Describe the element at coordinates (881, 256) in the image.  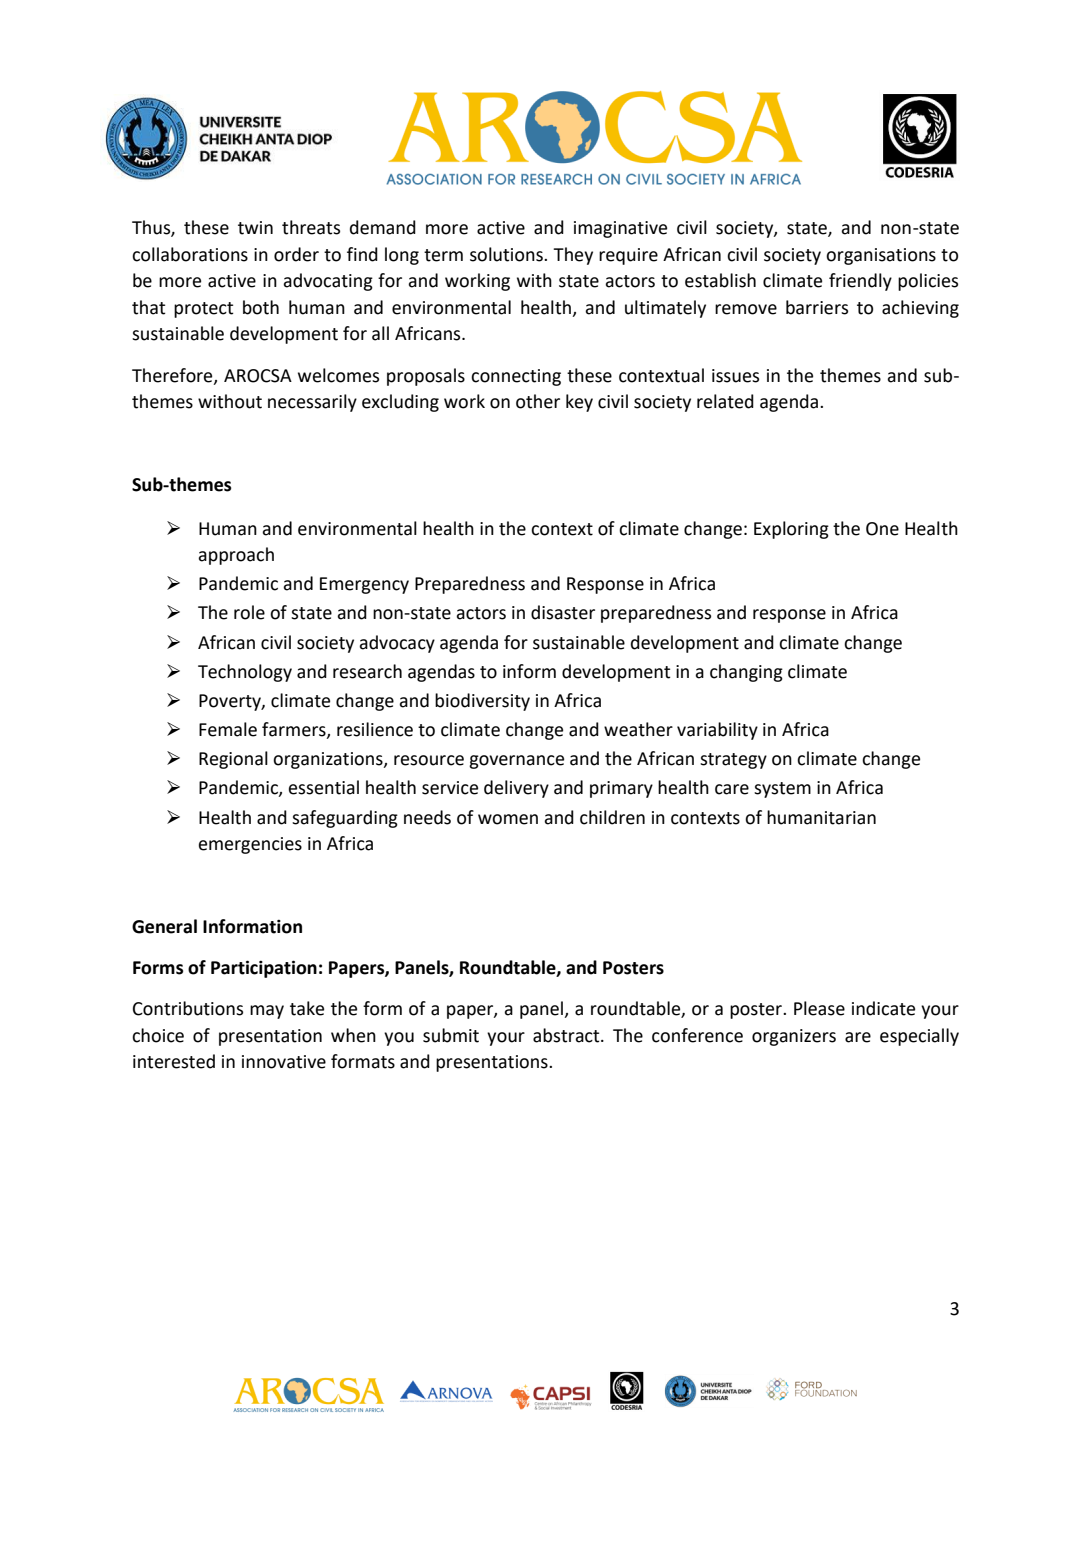
I see `organisations` at that location.
